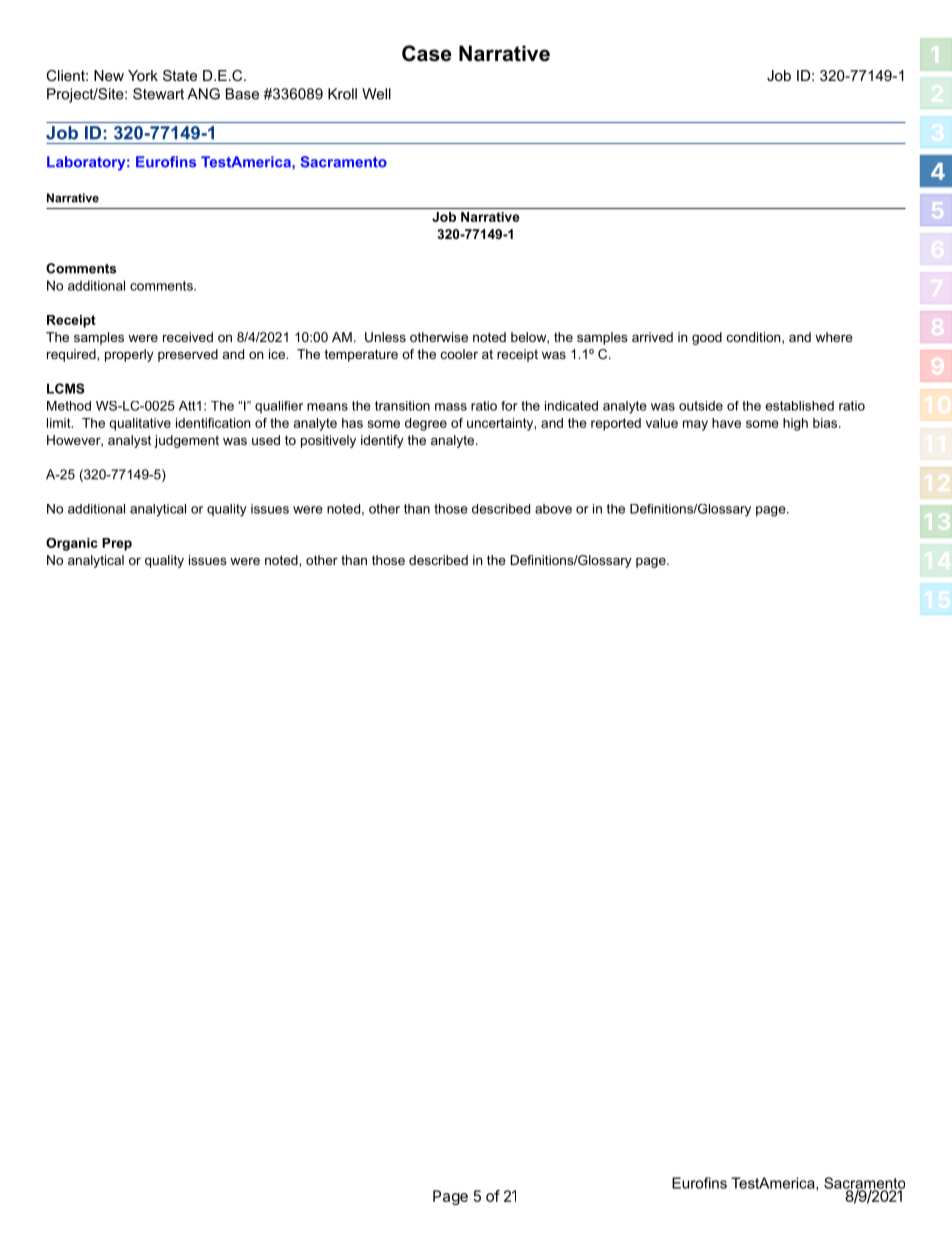 This screenshot has width=952, height=1233. What do you see at coordinates (451, 407) in the screenshot?
I see `mass` at bounding box center [451, 407].
